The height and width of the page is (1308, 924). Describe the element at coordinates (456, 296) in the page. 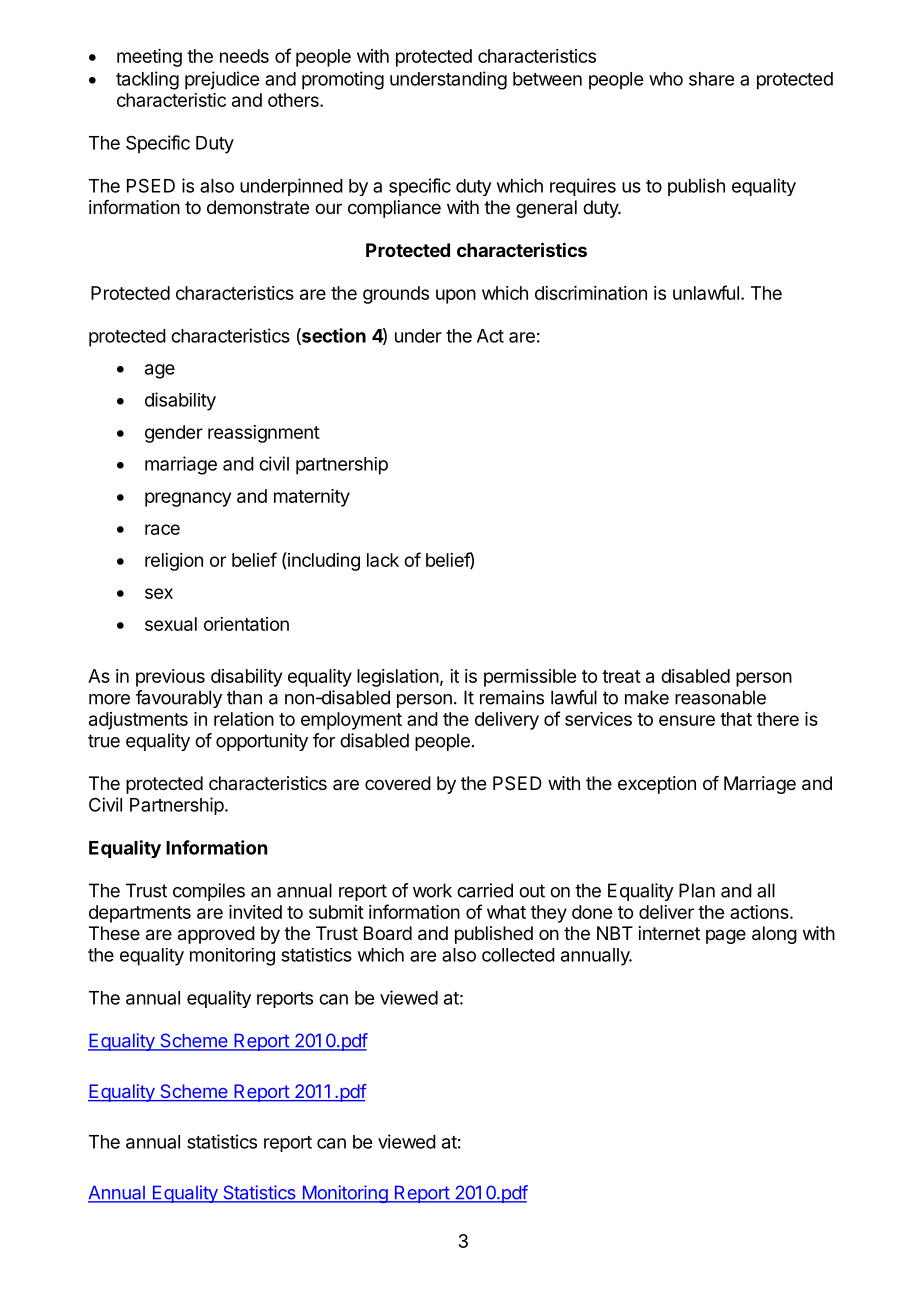

I see `upon` at that location.
